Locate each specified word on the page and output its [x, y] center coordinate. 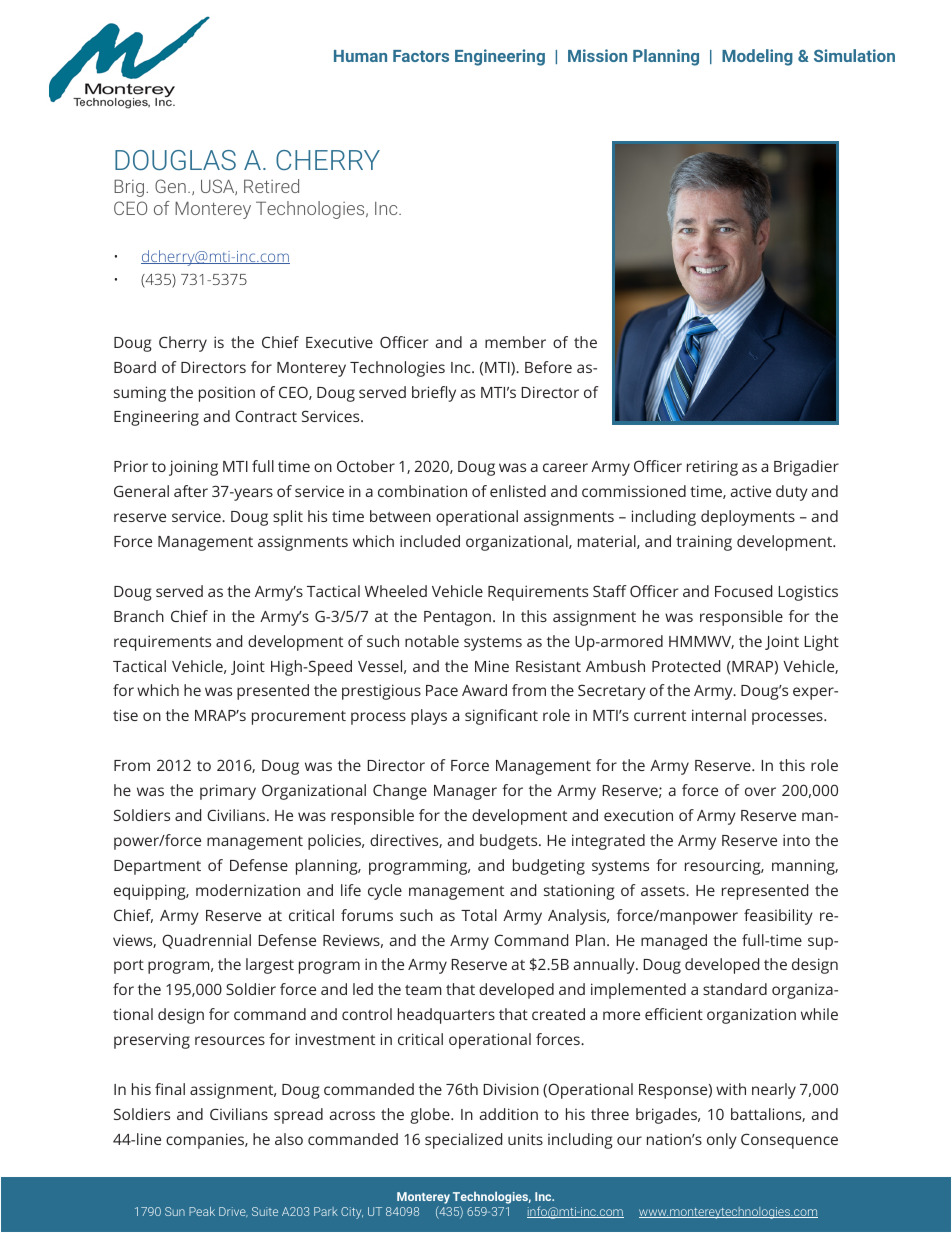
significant [501, 717]
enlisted [518, 491]
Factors [421, 56]
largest [270, 966]
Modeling [757, 57]
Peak [202, 1211]
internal [719, 715]
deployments [748, 518]
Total [479, 915]
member [515, 342]
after [191, 491]
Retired [271, 186]
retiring [712, 468]
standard [735, 989]
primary [228, 792]
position [227, 394]
